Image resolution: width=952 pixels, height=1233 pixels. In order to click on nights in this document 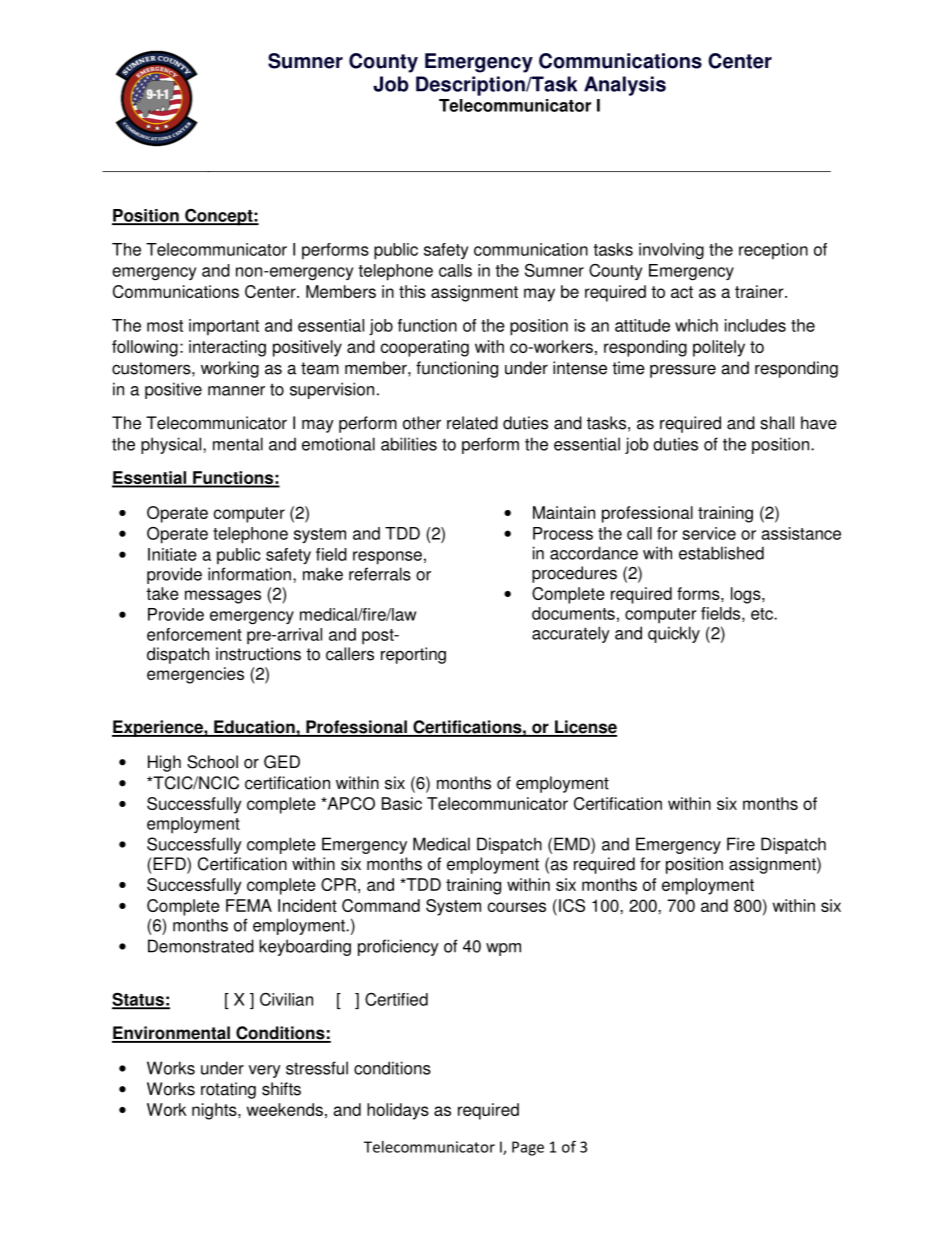, I will do `click(215, 1111)`.
